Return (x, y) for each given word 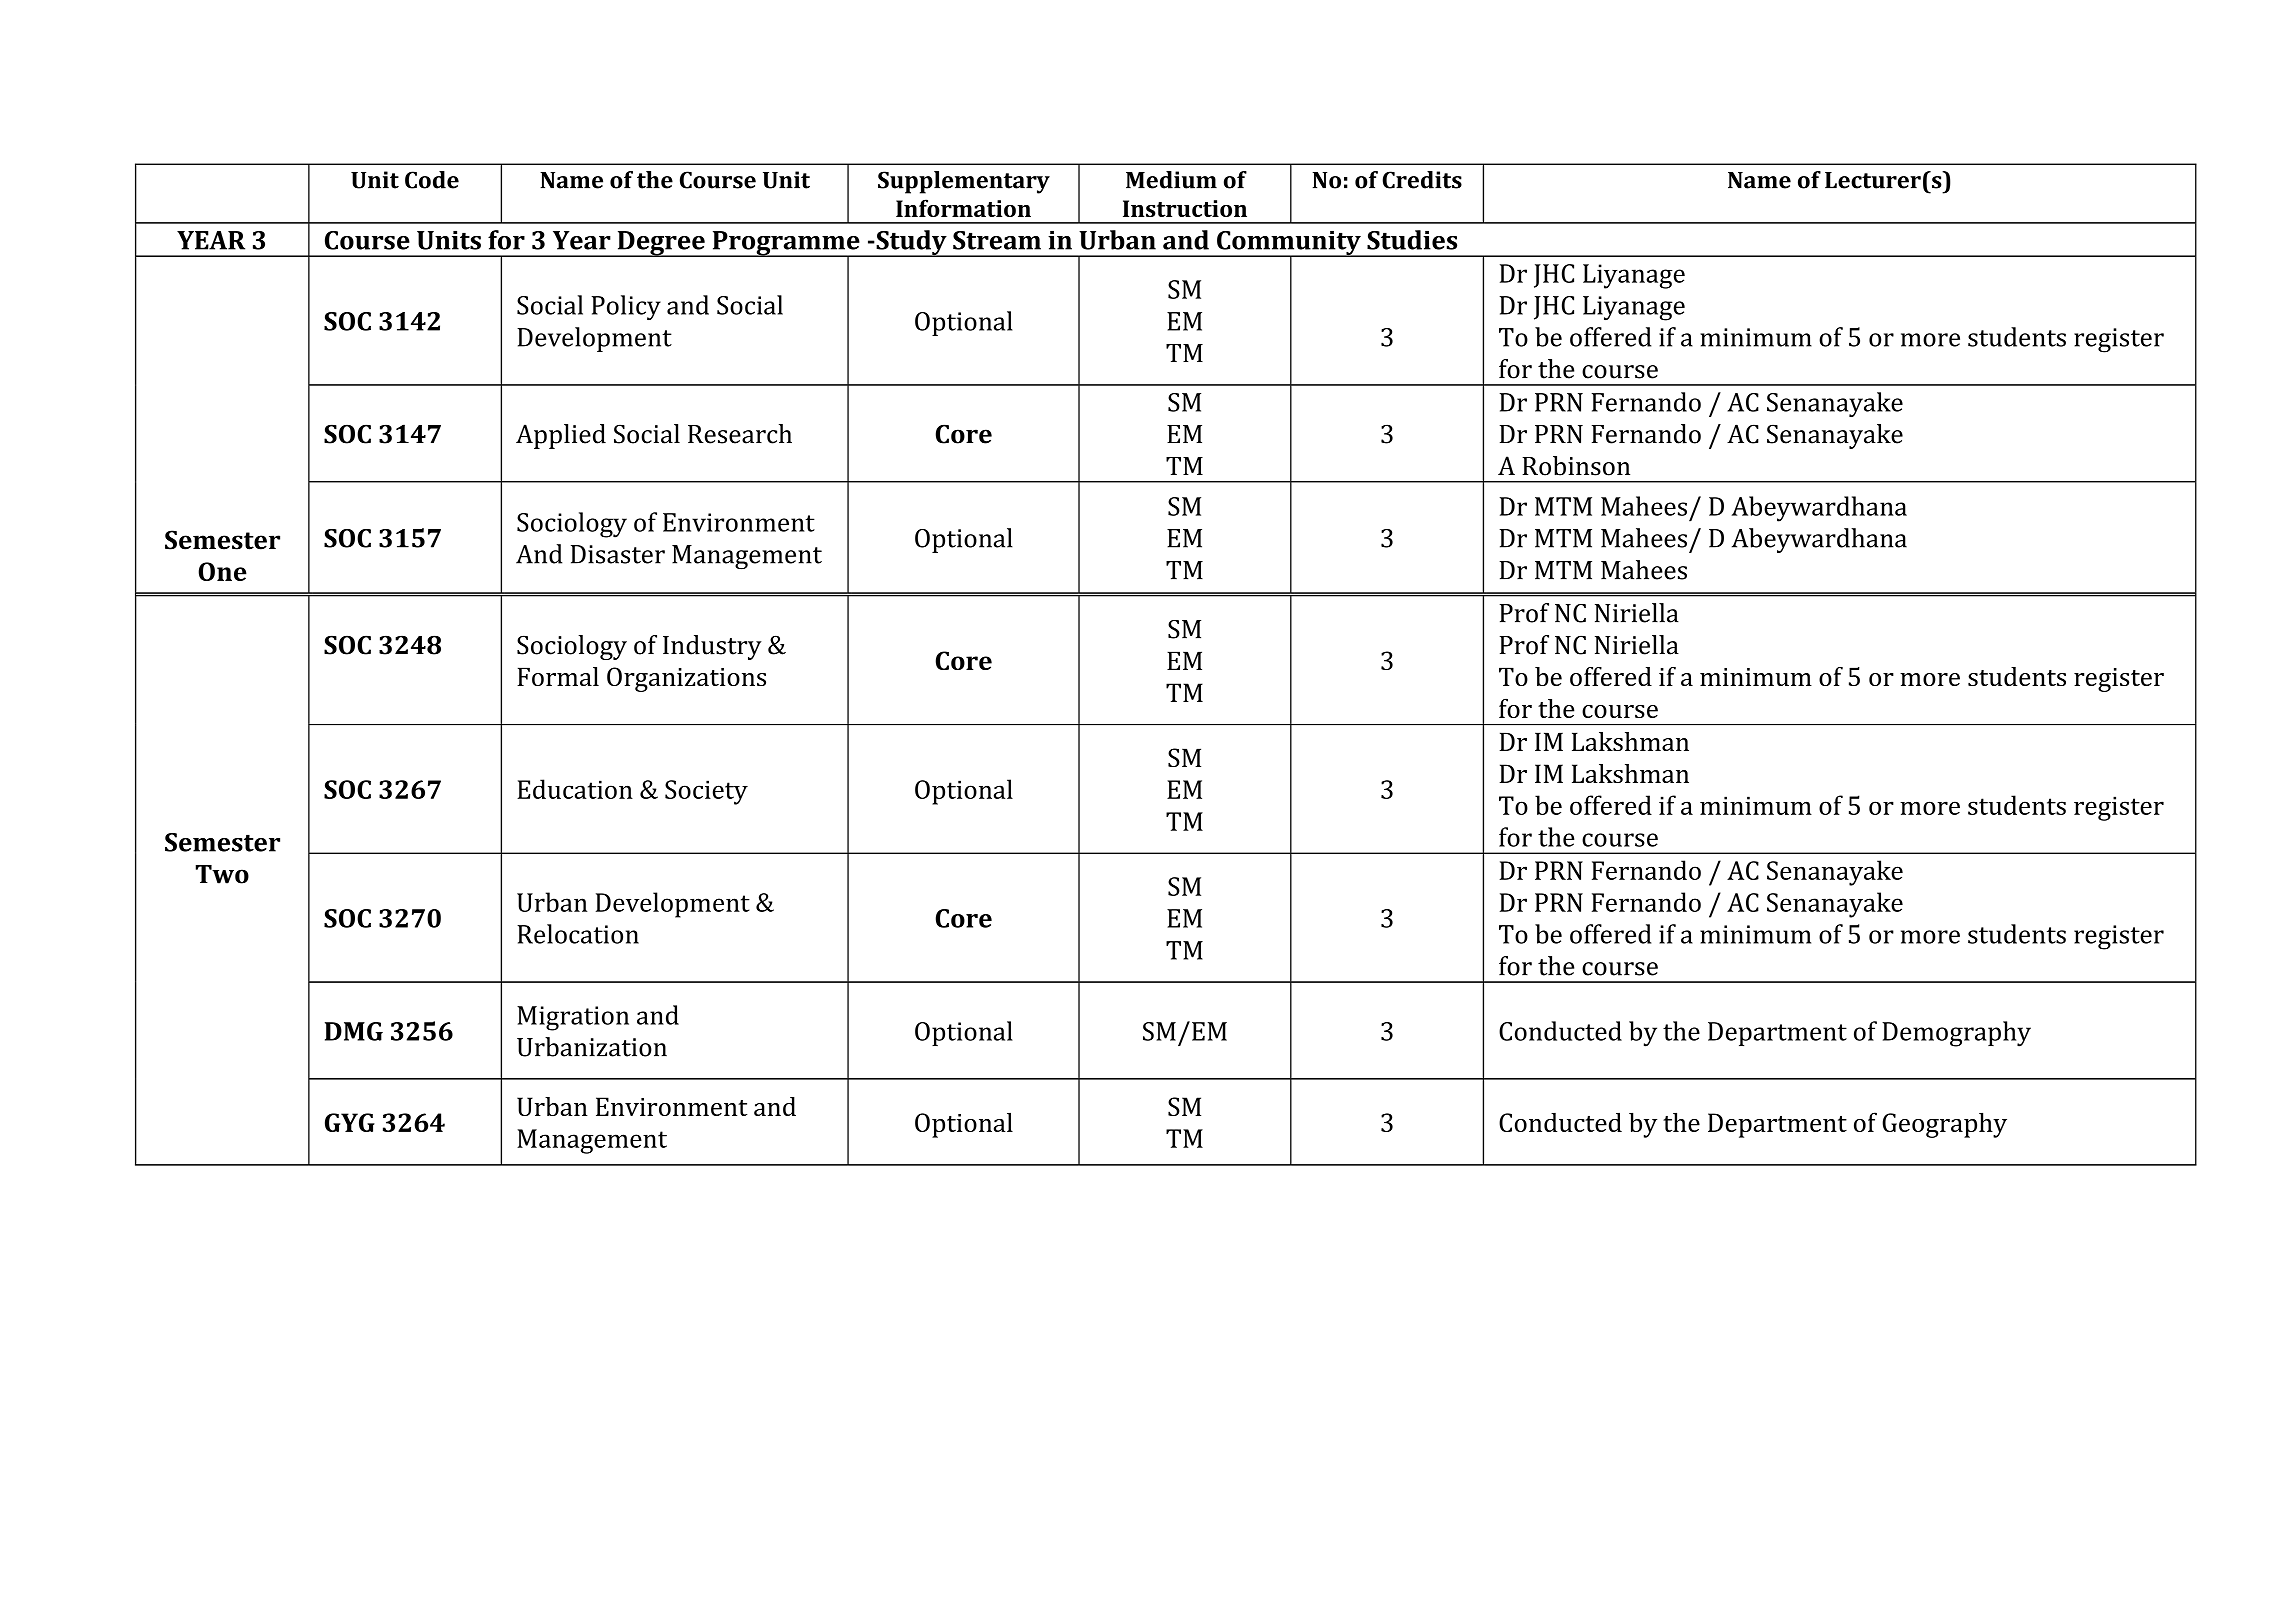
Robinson (1576, 466)
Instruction (1185, 208)
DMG (354, 1031)
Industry (712, 647)
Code (432, 180)
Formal (558, 676)
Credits (1422, 180)
